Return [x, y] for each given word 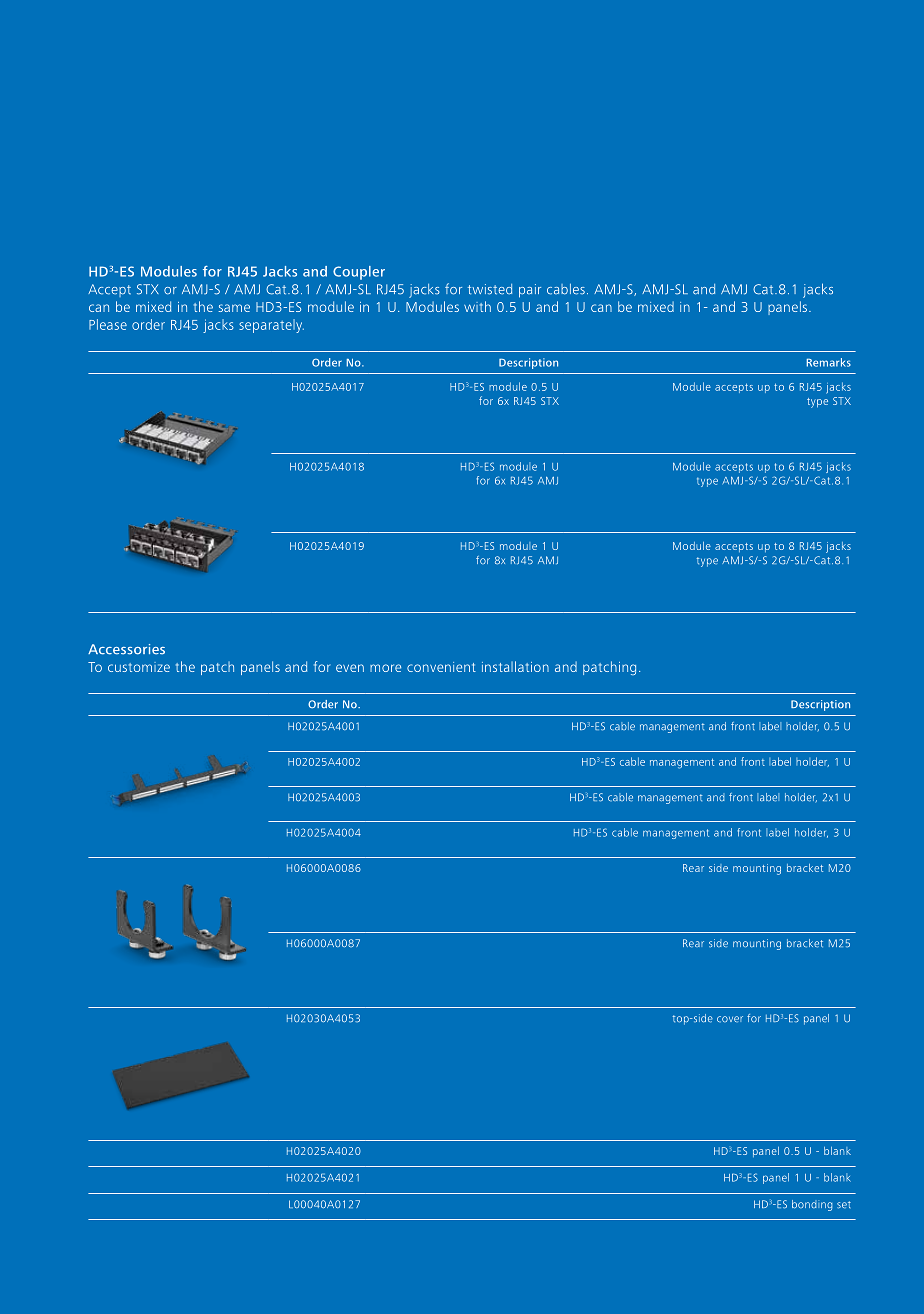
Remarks [829, 362]
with [477, 306]
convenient [441, 667]
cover [730, 1019]
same [234, 308]
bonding [812, 1205]
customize [139, 667]
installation [515, 666]
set [844, 1205]
